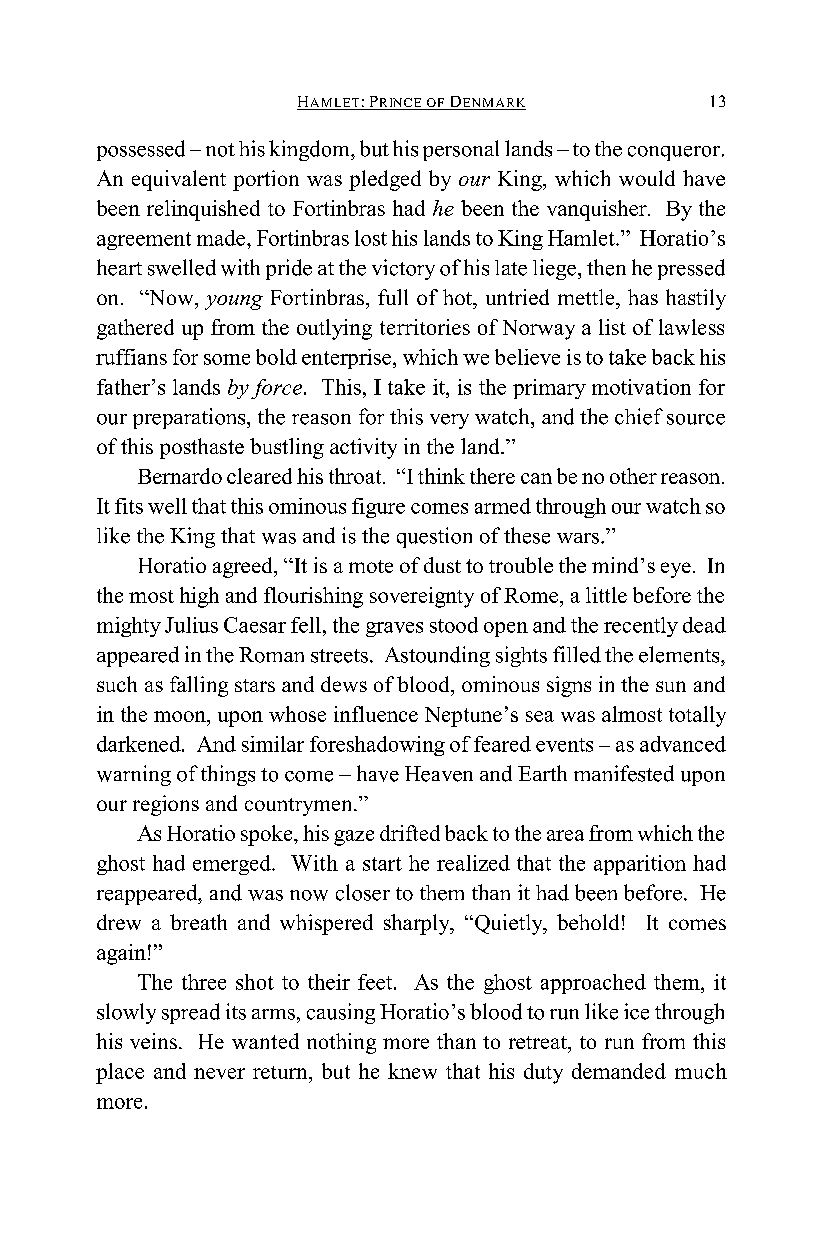 The height and width of the screenshot is (1236, 824). What do you see at coordinates (640, 865) in the screenshot?
I see `apparition` at bounding box center [640, 865].
